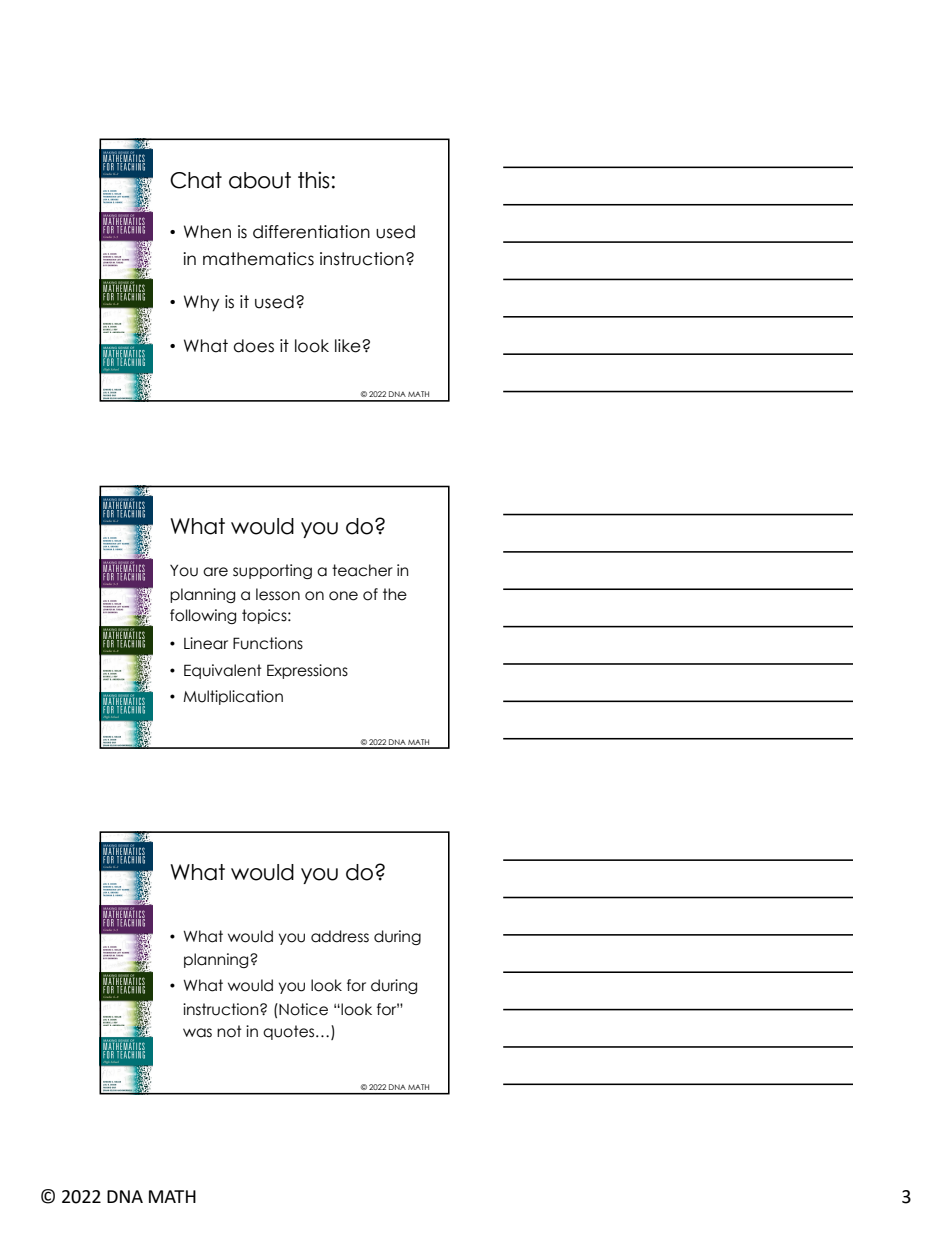 This image has width=952, height=1233. Describe the element at coordinates (290, 1032) in the image. I see `quotes` at that location.
